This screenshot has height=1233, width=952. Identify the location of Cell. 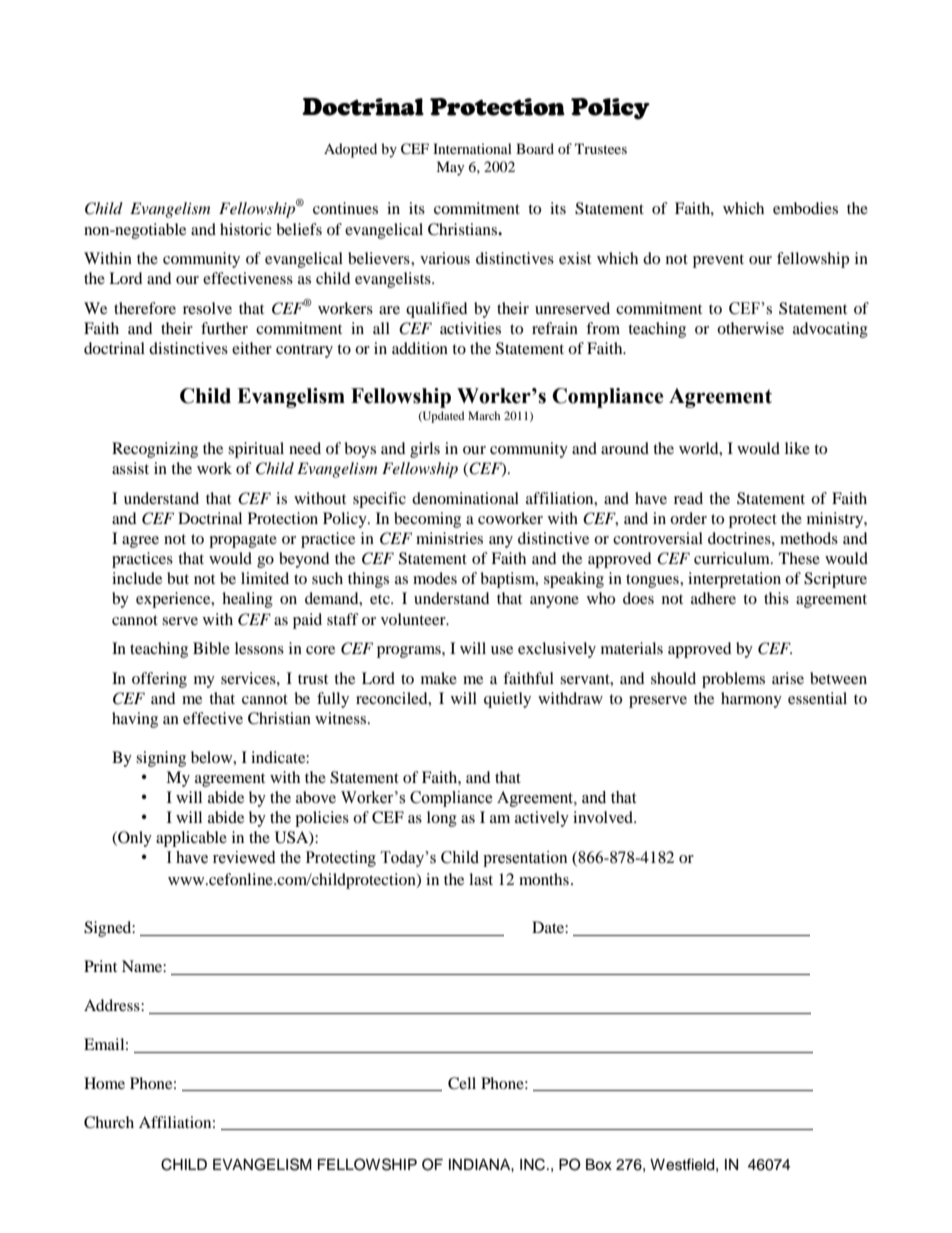
(462, 1083).
